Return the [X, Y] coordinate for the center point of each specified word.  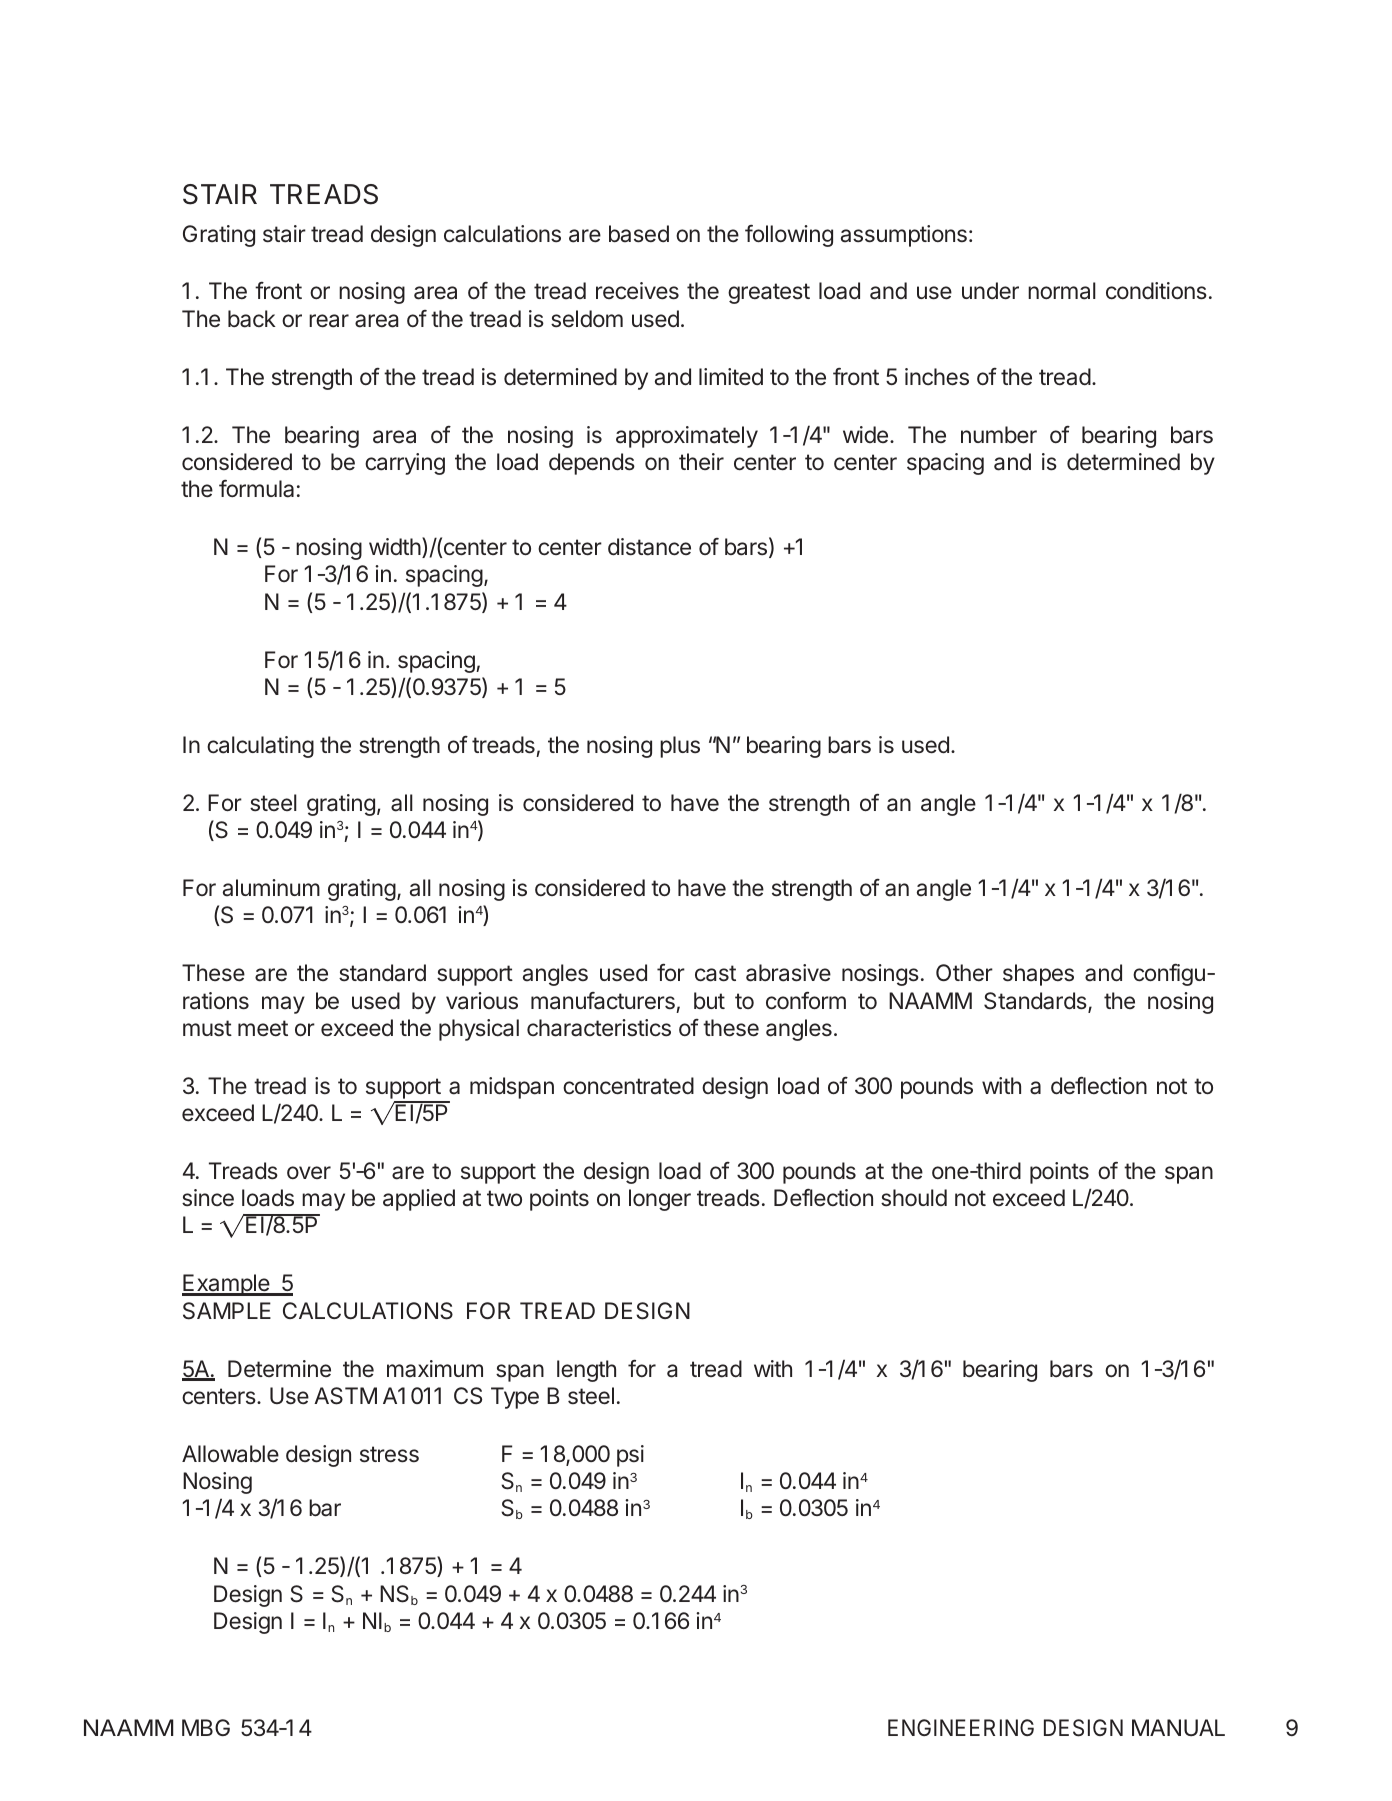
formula [256, 489]
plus [680, 747]
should [914, 1198]
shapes [1038, 975]
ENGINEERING [961, 1727]
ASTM [345, 1396]
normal [1062, 291]
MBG [206, 1727]
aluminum [271, 888]
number [999, 435]
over [309, 1172]
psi [630, 1456]
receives [637, 291]
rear [329, 321]
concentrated [628, 1086]
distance [649, 547]
